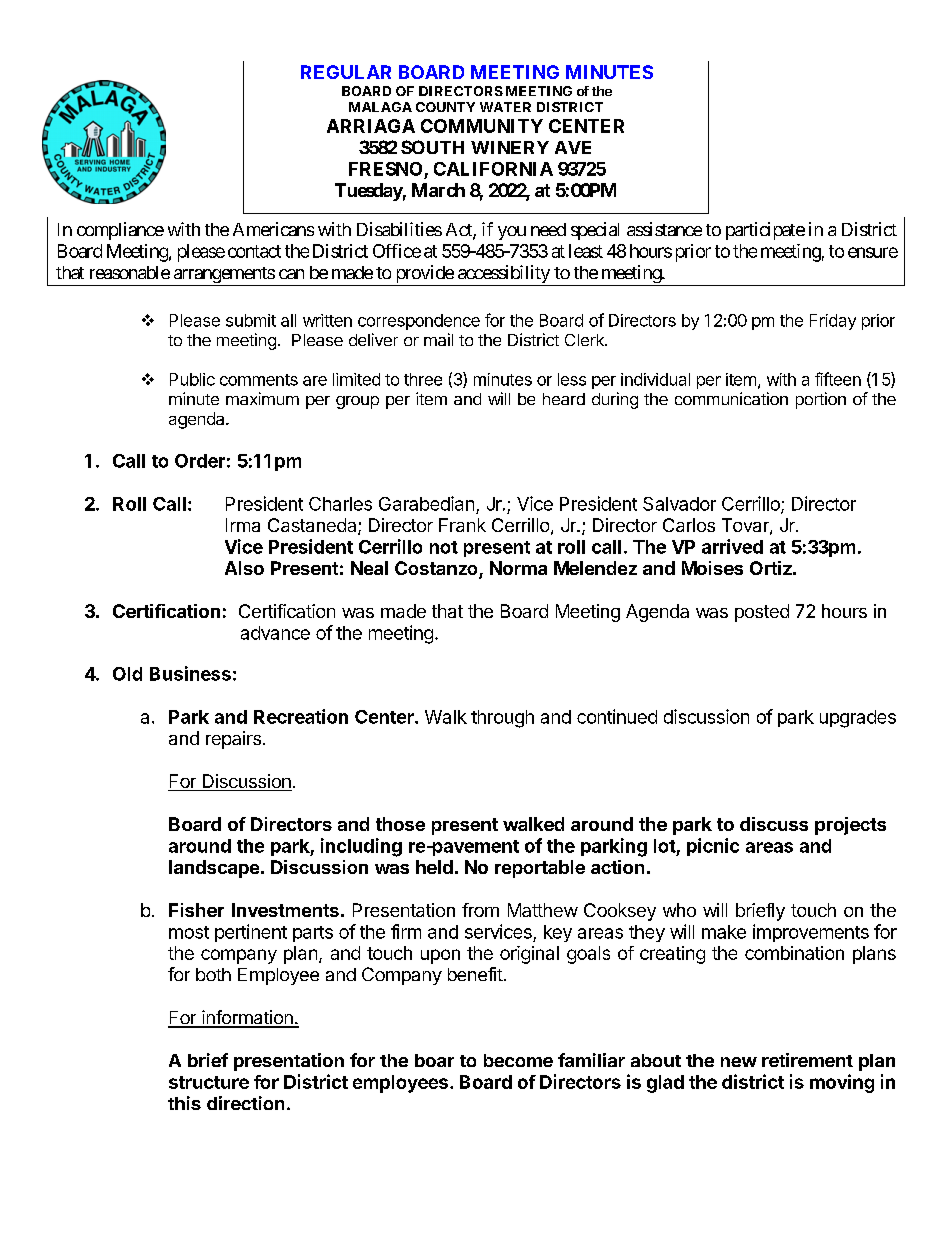 The image size is (952, 1233). What do you see at coordinates (505, 107) in the document?
I see `WATER` at bounding box center [505, 107].
